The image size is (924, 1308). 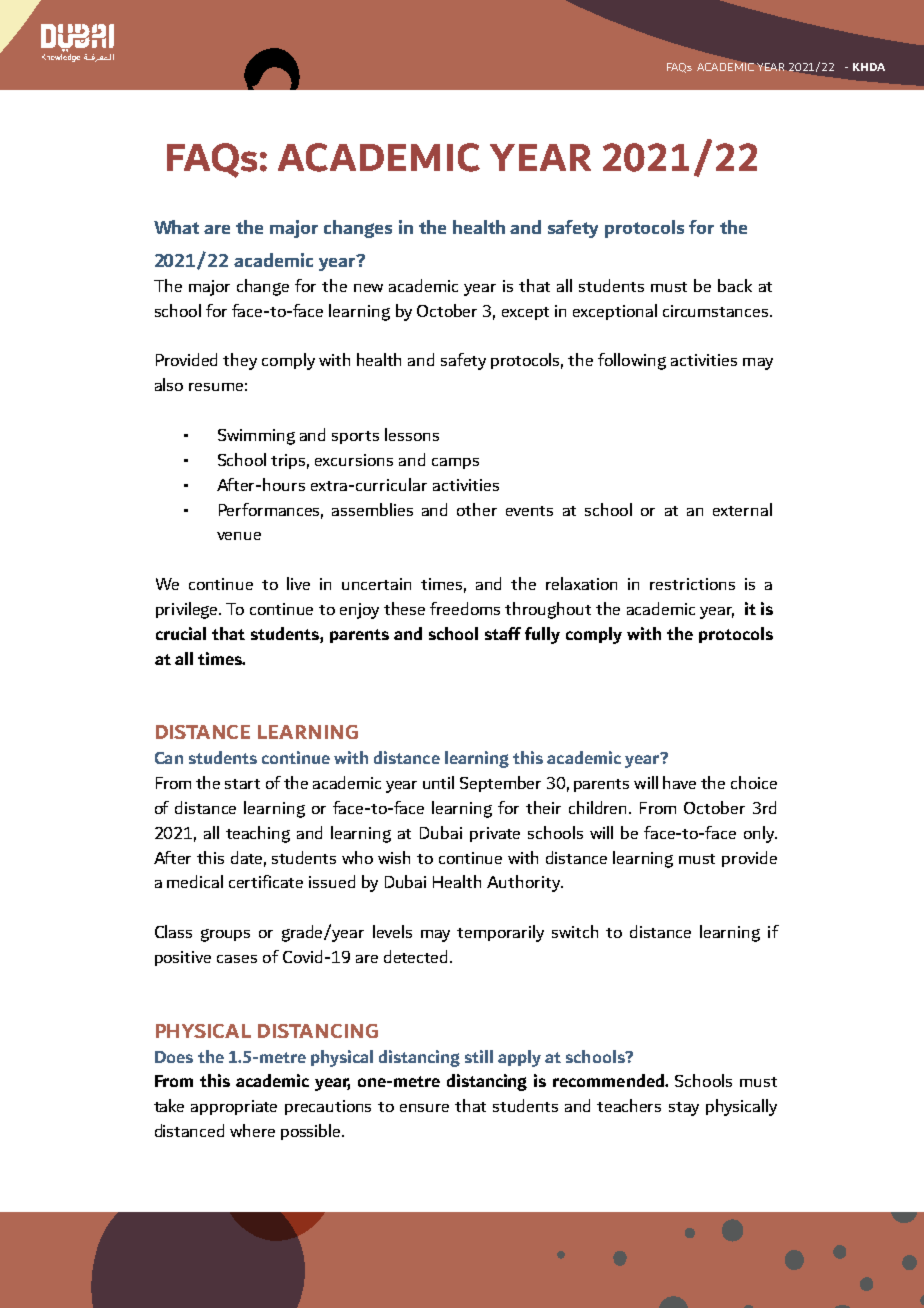 What do you see at coordinates (181, 633) in the screenshot?
I see `crucial` at bounding box center [181, 633].
